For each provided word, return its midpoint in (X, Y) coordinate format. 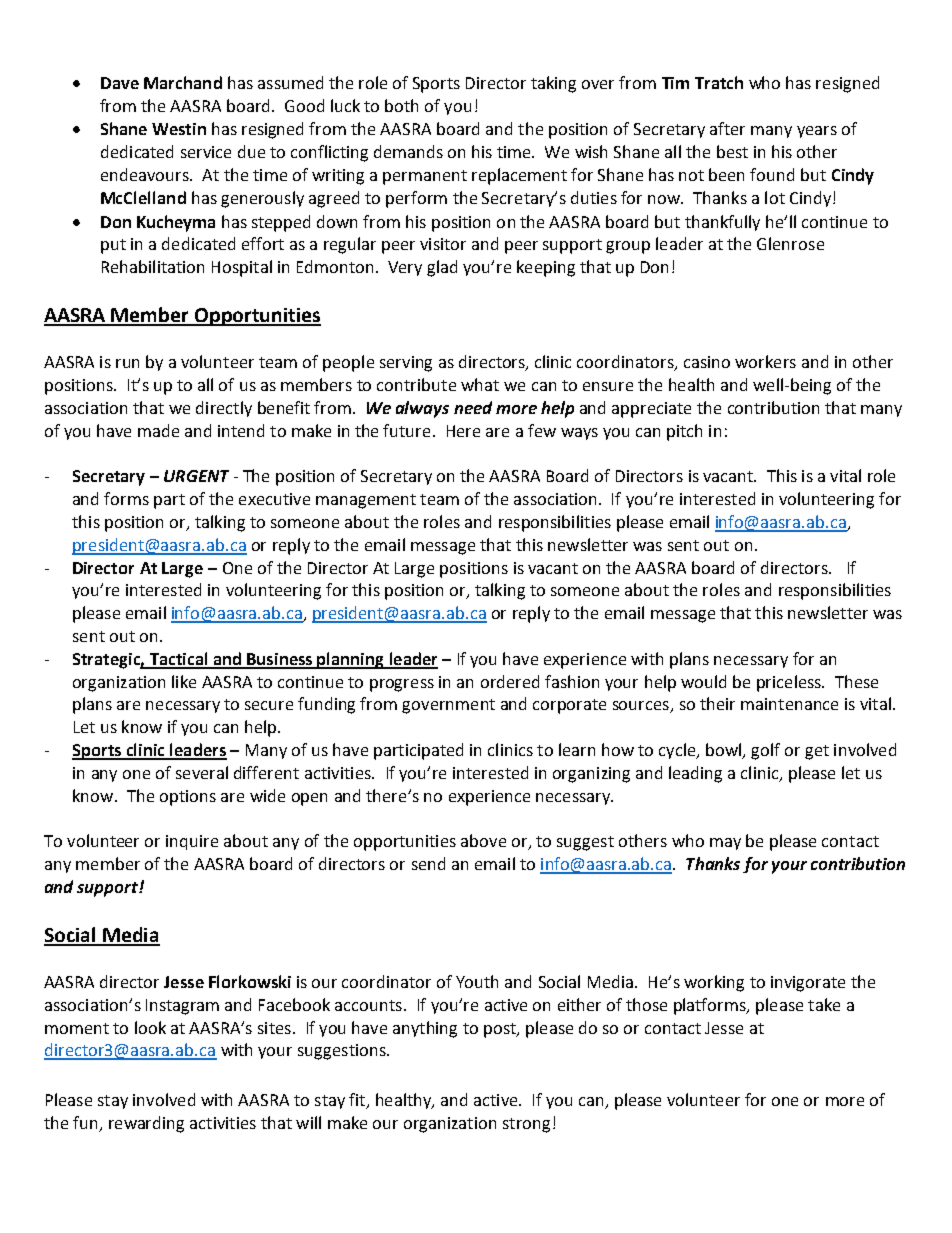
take (824, 1004)
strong (526, 1125)
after (727, 128)
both (401, 105)
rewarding (146, 1124)
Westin (179, 129)
